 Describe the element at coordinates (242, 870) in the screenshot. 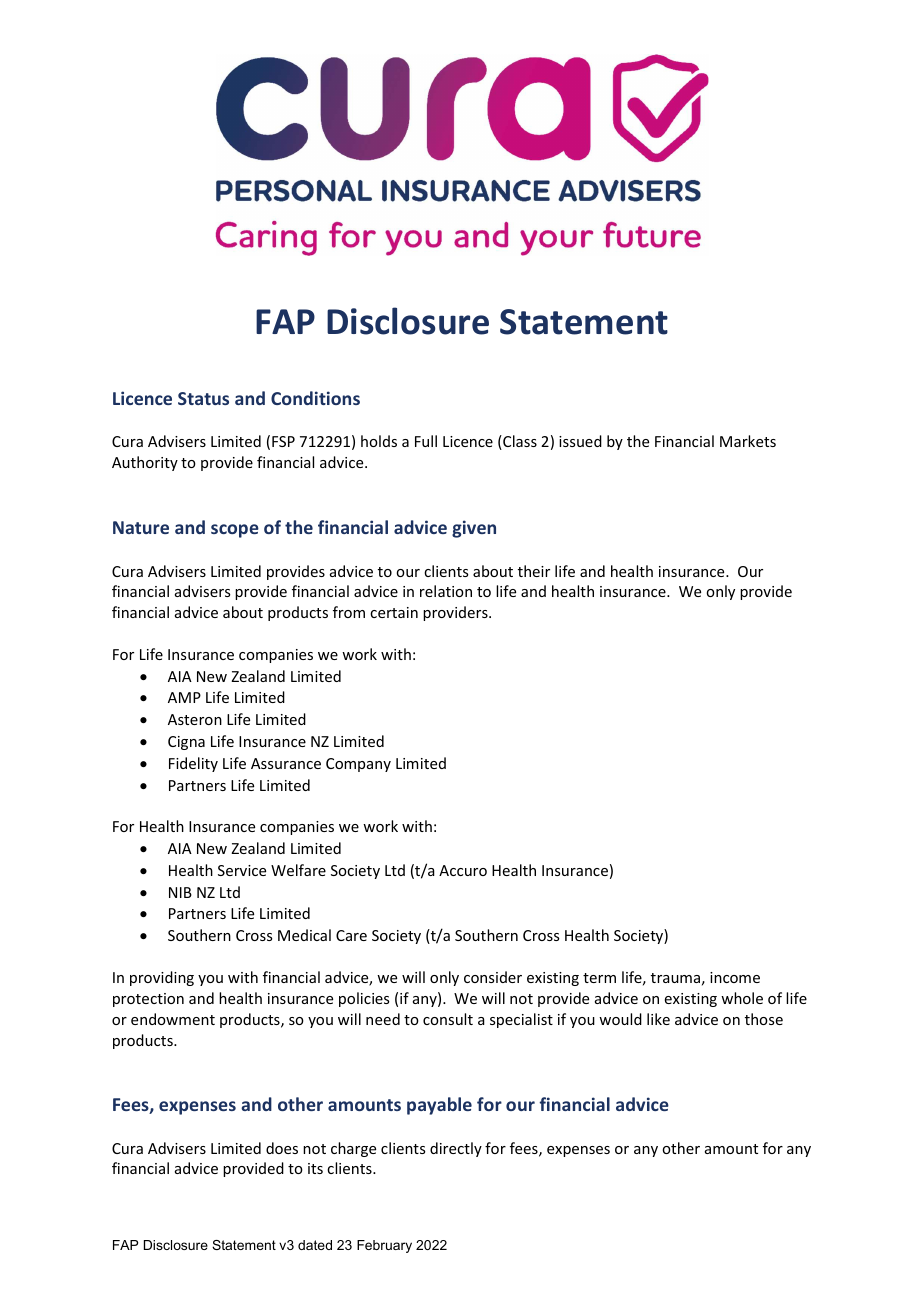

I see `Service` at that location.
